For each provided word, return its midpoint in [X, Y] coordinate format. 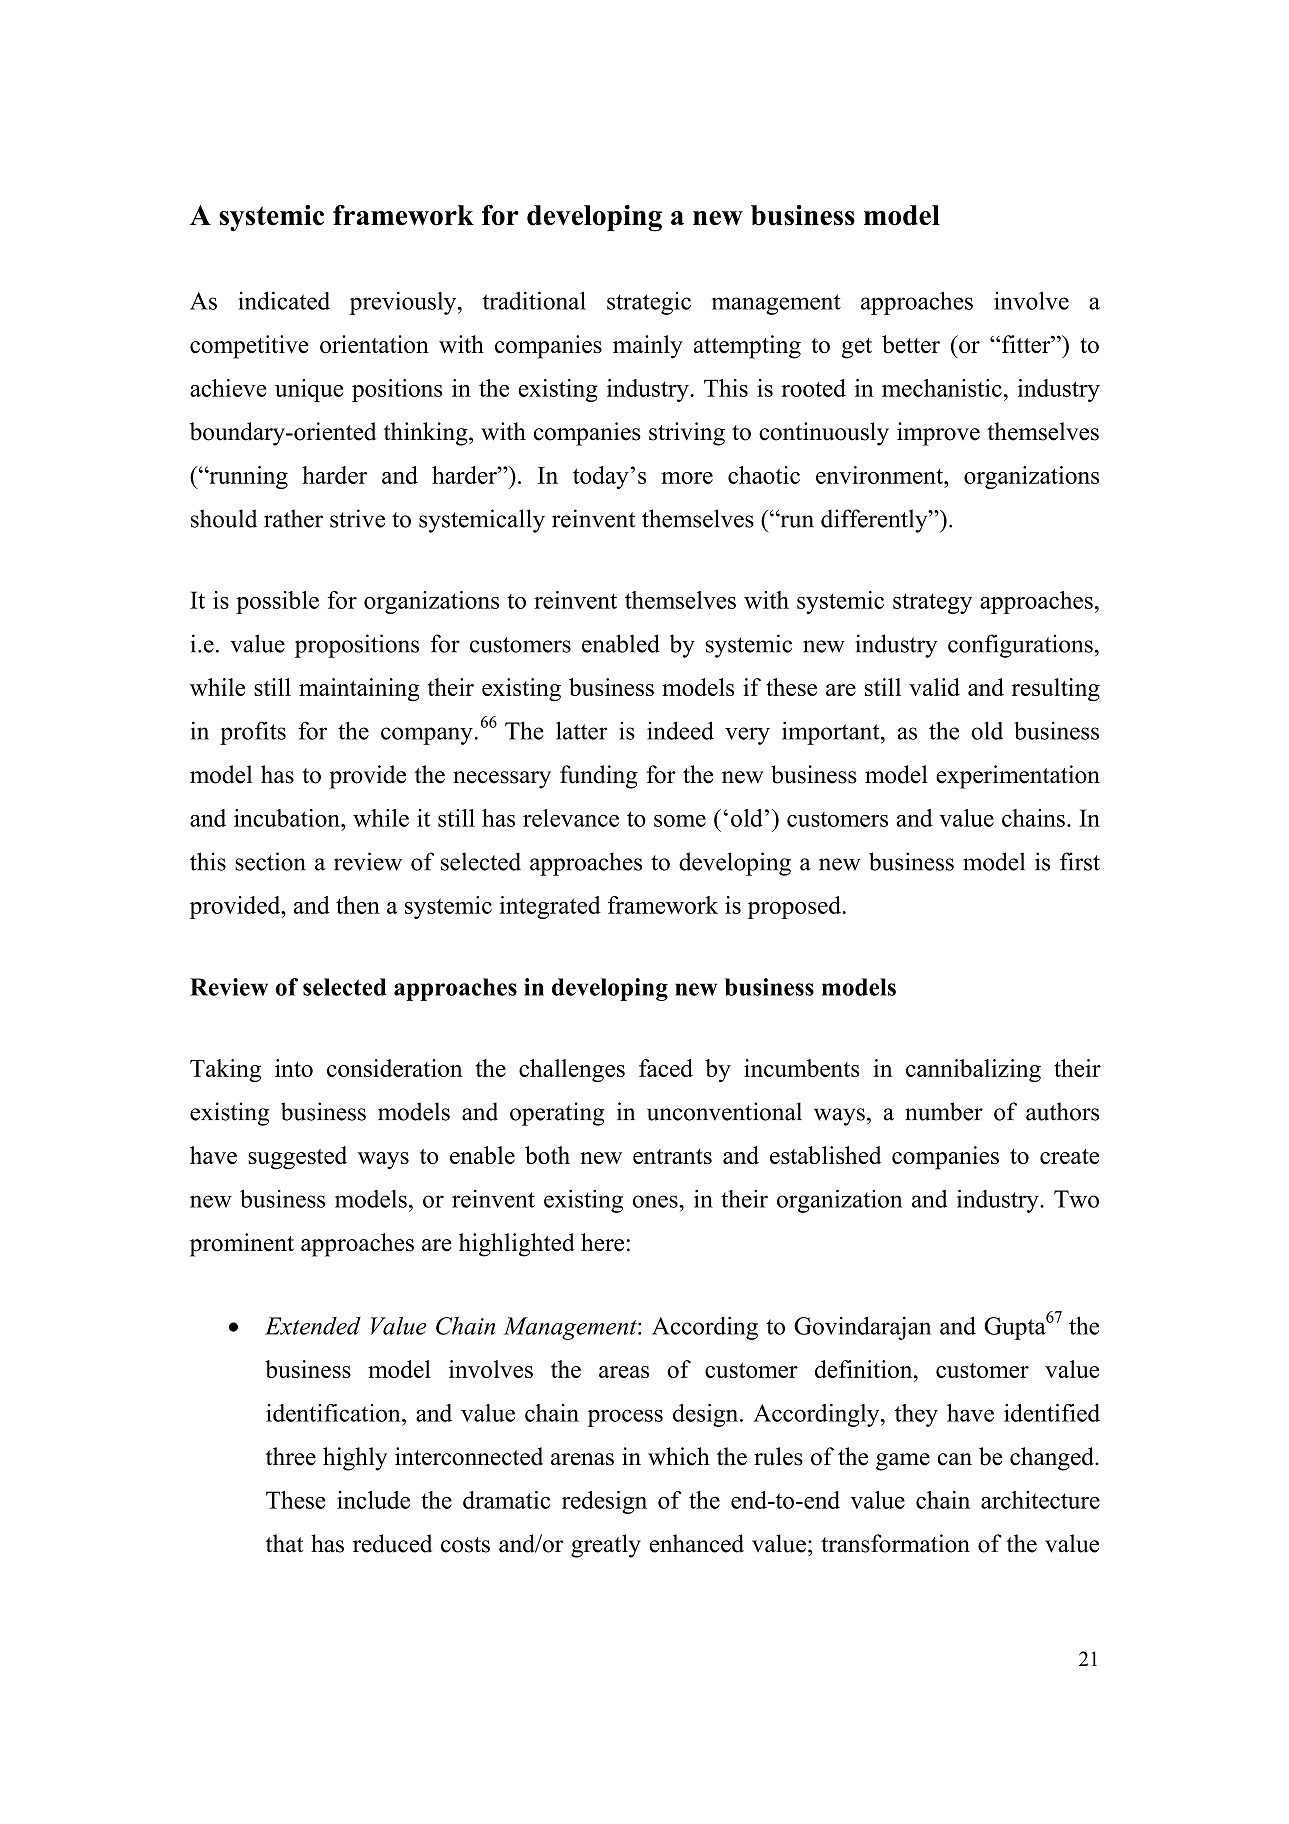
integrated [550, 907]
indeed [680, 730]
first [1080, 861]
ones [656, 1201]
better [911, 344]
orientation [374, 344]
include [373, 1500]
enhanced [696, 1543]
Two [1076, 1199]
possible [277, 602]
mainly [648, 347]
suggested [297, 1158]
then [358, 905]
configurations [1020, 646]
